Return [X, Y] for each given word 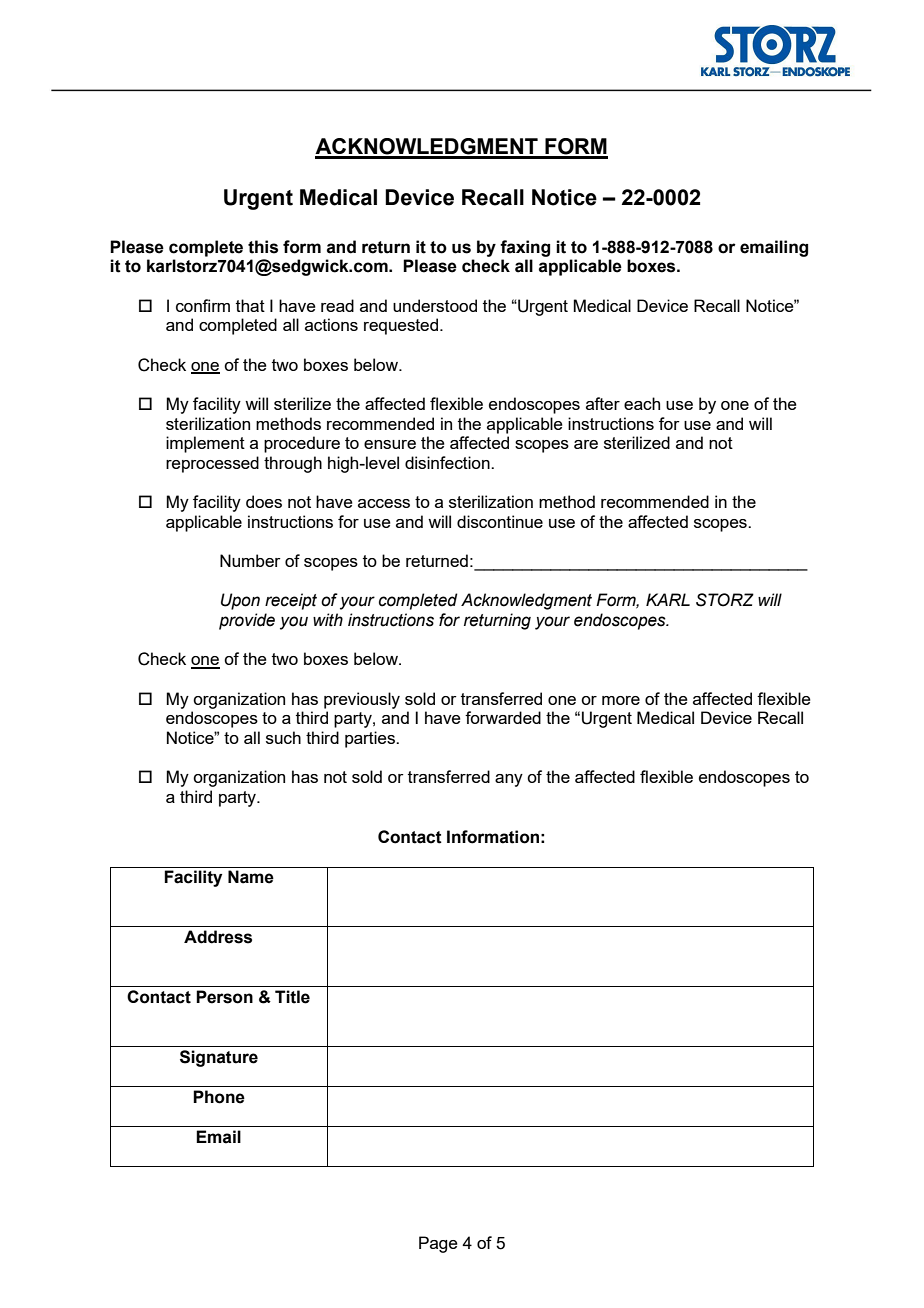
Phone [219, 1097]
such [283, 737]
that [250, 305]
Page [438, 1244]
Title [292, 997]
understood [435, 305]
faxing [525, 248]
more [621, 700]
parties [371, 739]
